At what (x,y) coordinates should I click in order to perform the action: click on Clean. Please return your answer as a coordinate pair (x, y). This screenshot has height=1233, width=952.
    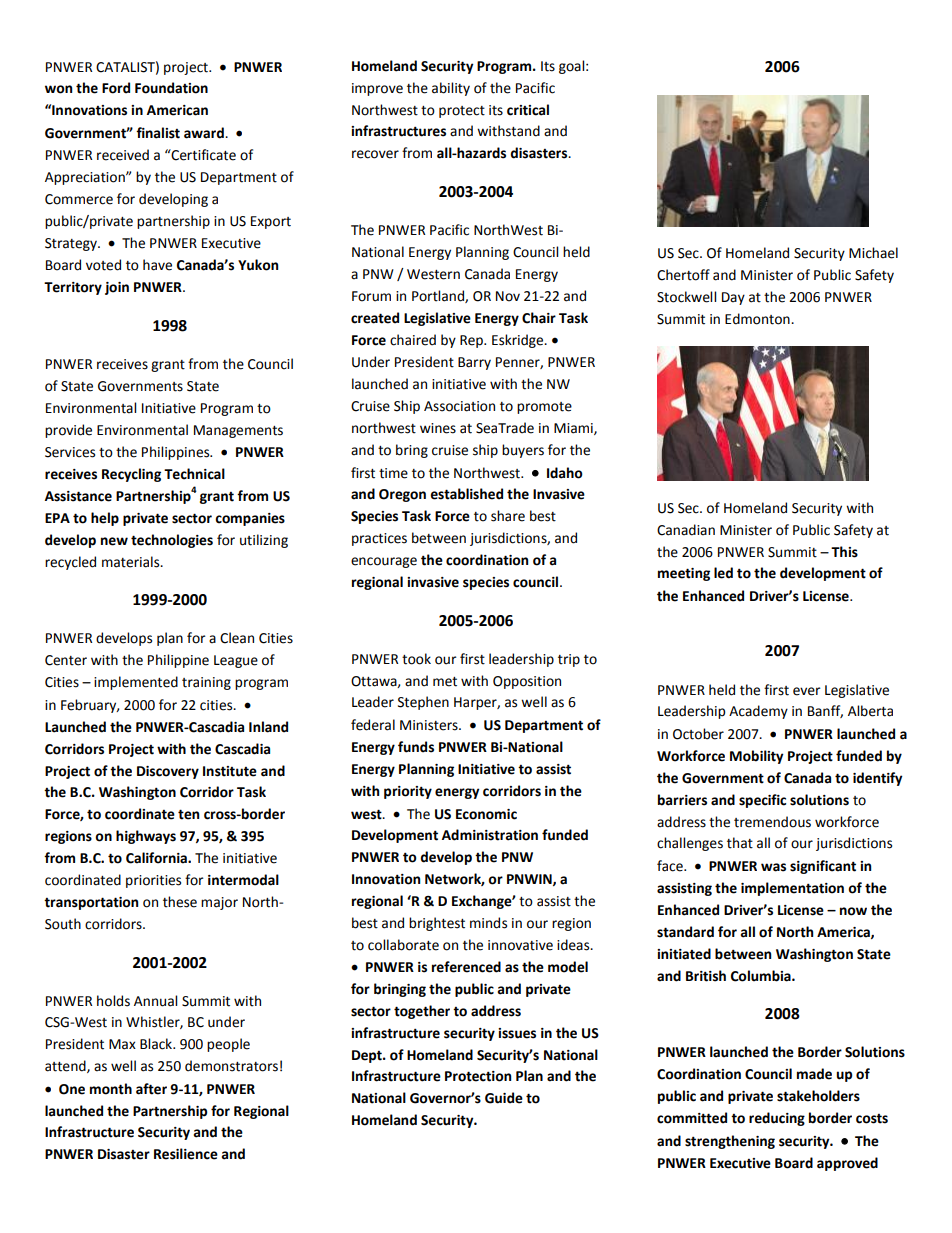
    Looking at the image, I should click on (237, 638).
